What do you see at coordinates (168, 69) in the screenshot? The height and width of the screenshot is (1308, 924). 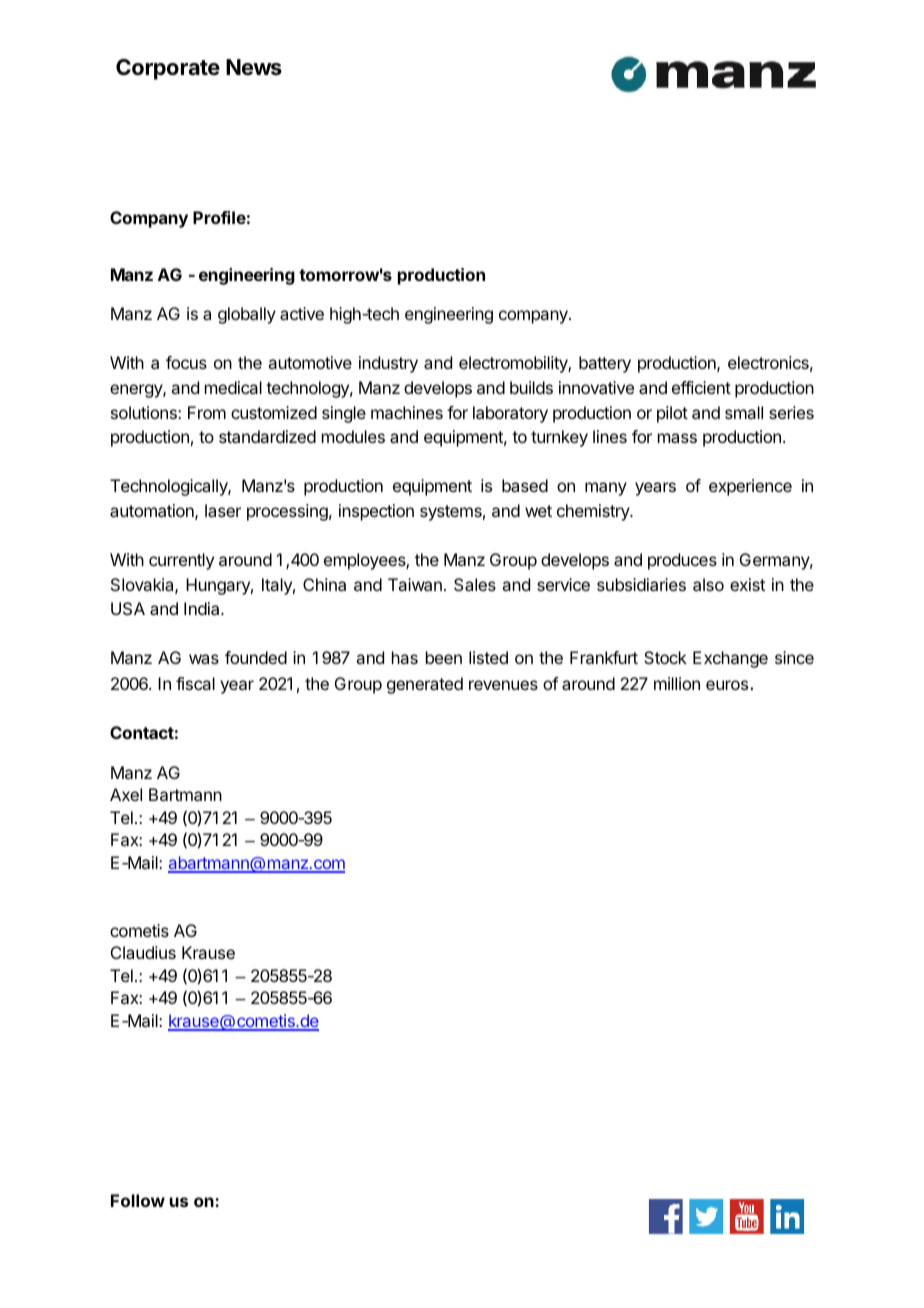 I see `Corporate` at bounding box center [168, 69].
